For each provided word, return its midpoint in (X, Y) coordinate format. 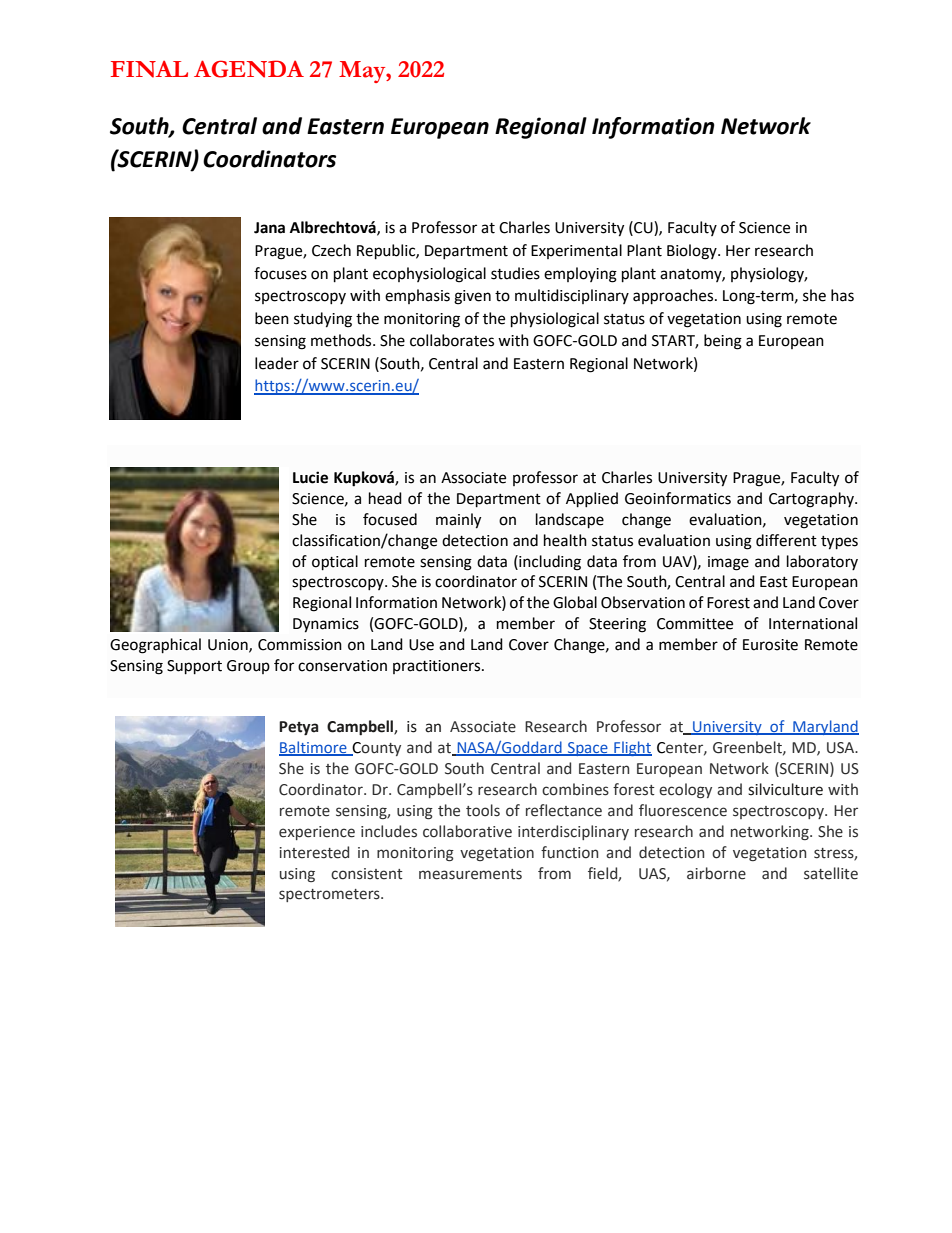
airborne (716, 873)
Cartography (812, 500)
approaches (674, 297)
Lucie (310, 477)
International (813, 623)
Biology (693, 252)
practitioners (438, 667)
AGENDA (249, 69)
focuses (280, 273)
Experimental (576, 251)
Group (248, 667)
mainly (458, 521)
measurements (470, 874)
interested (314, 852)
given (472, 297)
